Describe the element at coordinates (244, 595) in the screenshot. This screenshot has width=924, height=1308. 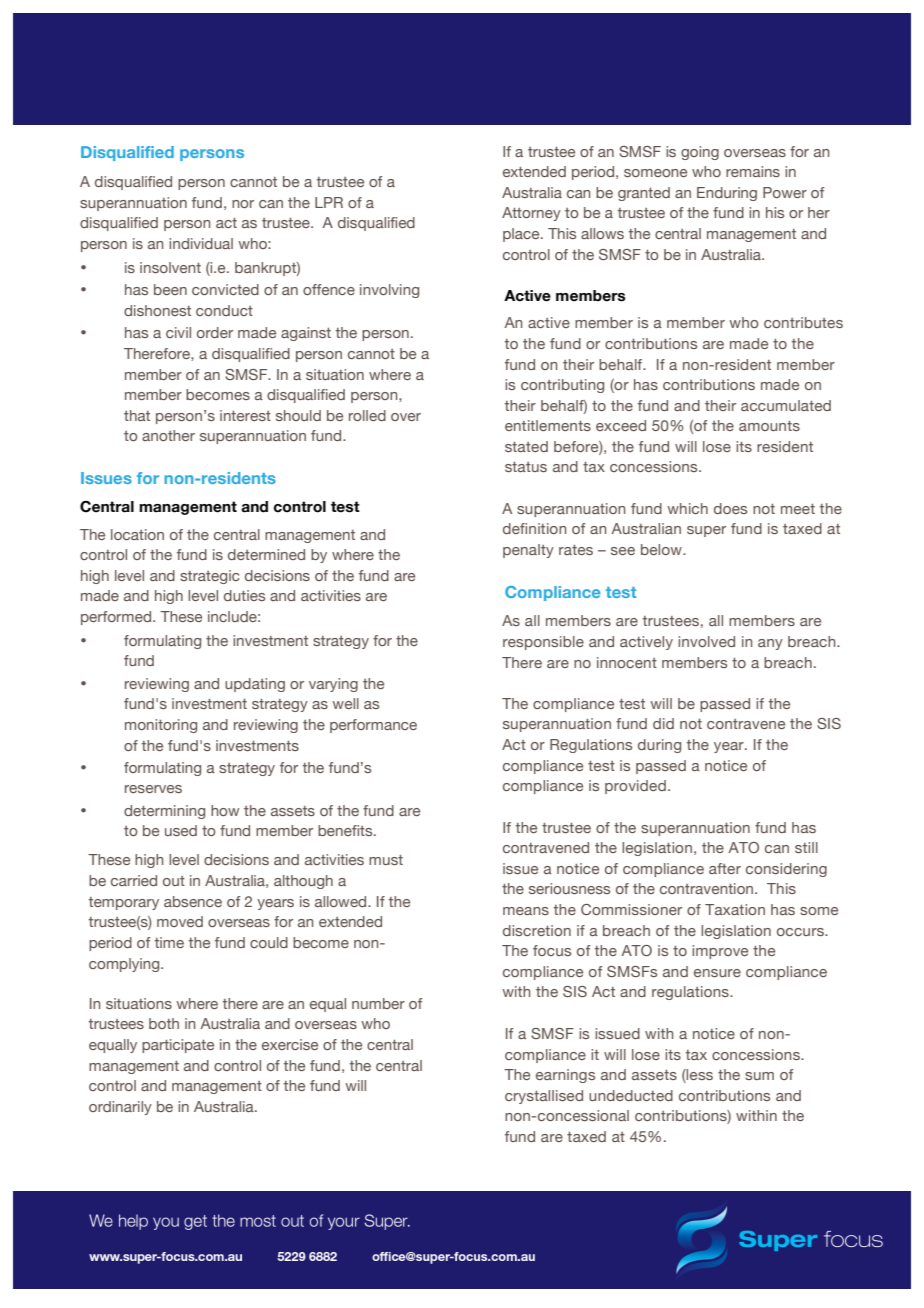
I see `duties` at that location.
